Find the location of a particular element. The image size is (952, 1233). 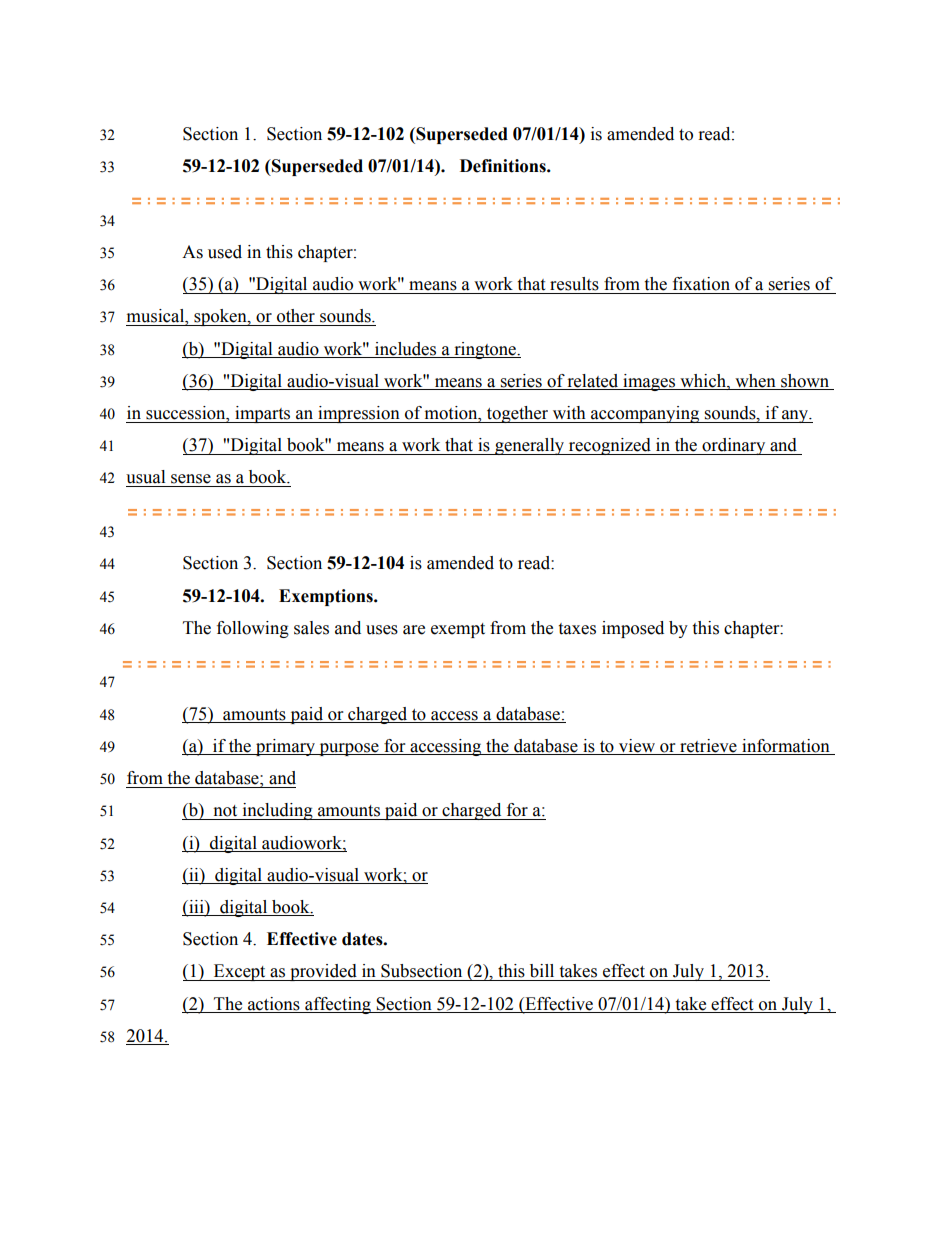

used is located at coordinates (225, 252).
